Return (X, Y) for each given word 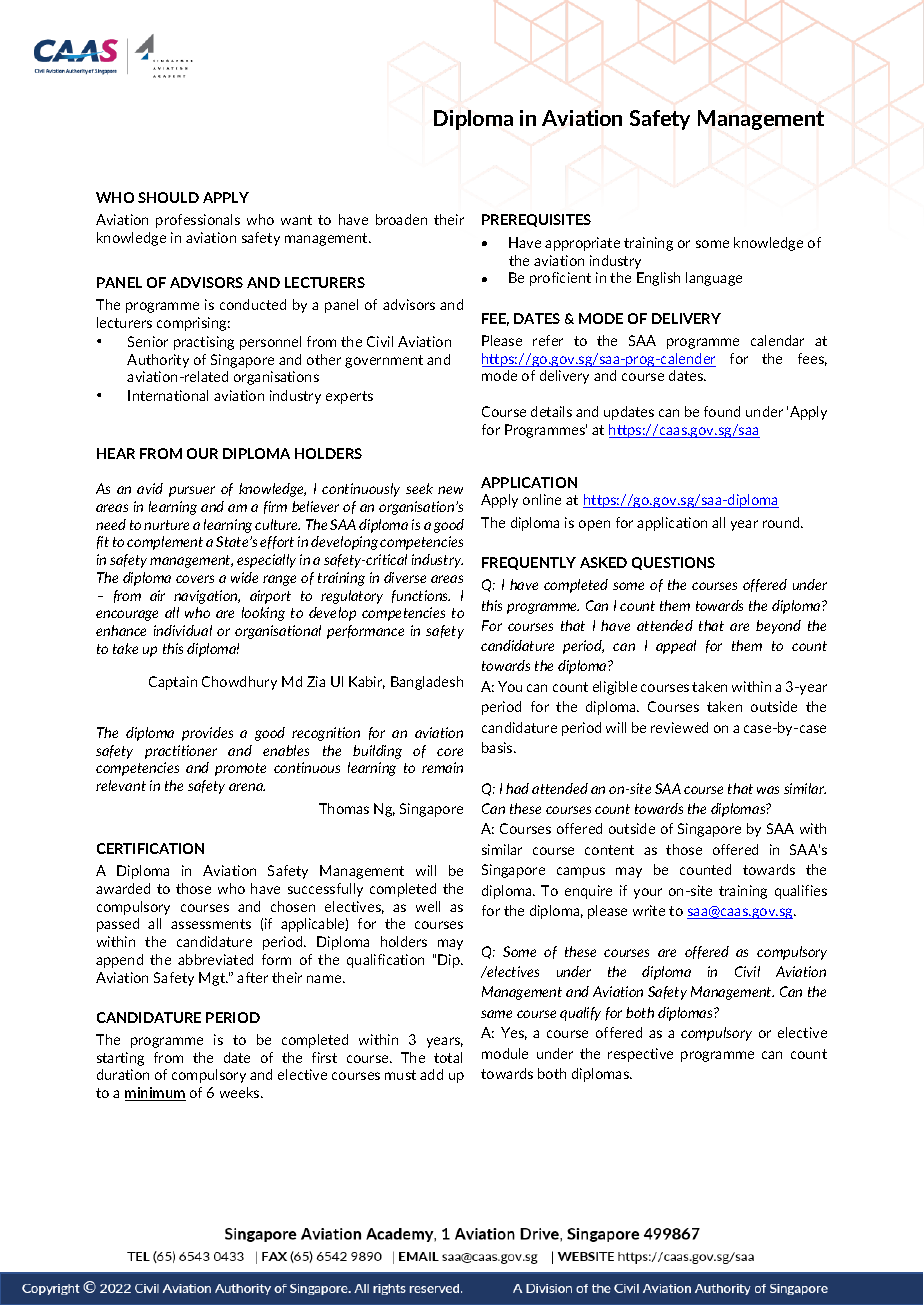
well (428, 906)
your (648, 893)
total (448, 1057)
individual (183, 630)
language (714, 279)
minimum (155, 1094)
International (168, 395)
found (722, 411)
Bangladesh (427, 683)
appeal (676, 647)
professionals (198, 221)
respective (640, 1055)
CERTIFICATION (150, 848)
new (450, 490)
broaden (401, 219)
